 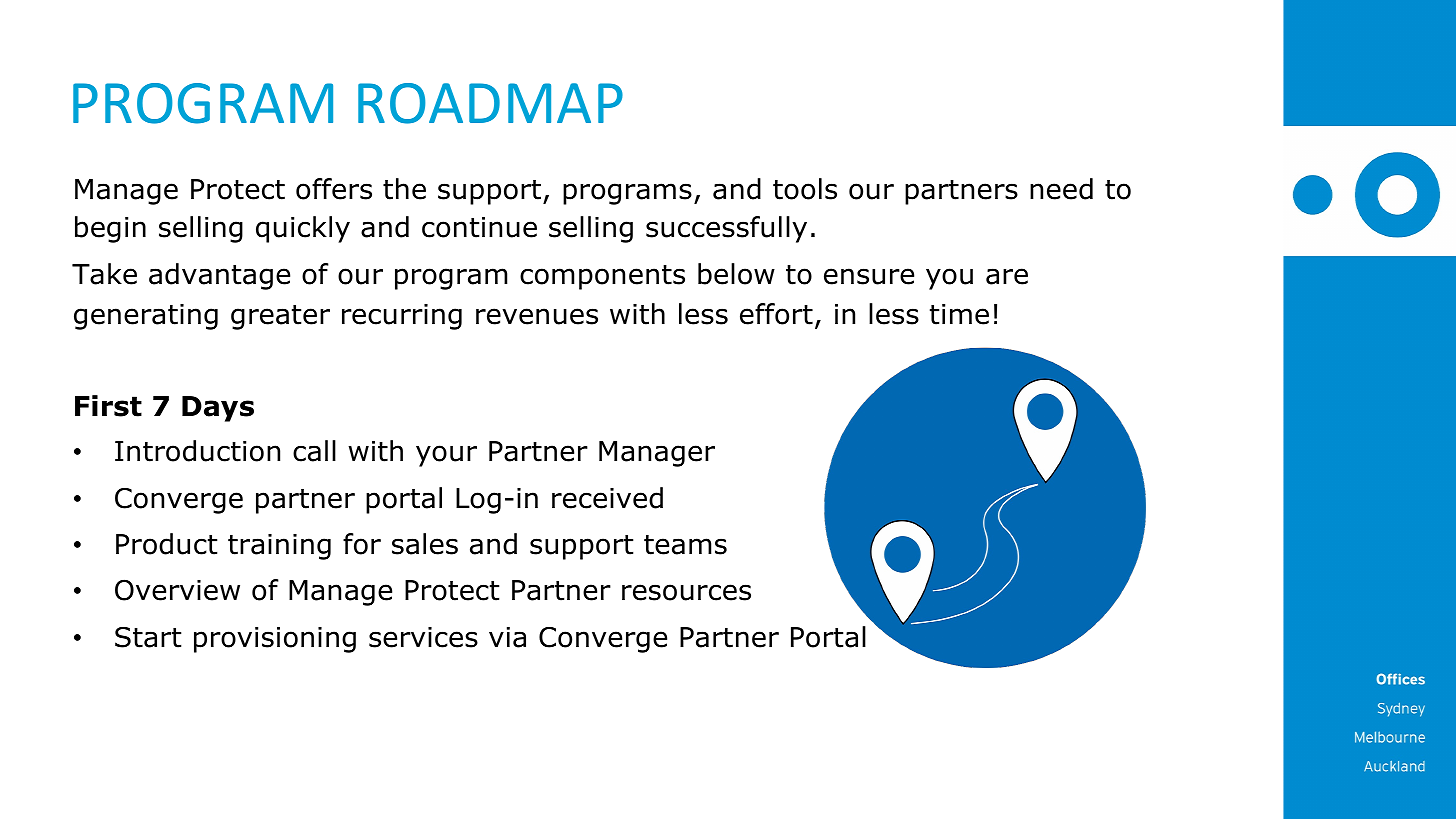 What do you see at coordinates (1007, 276) in the image?
I see `are` at bounding box center [1007, 276].
